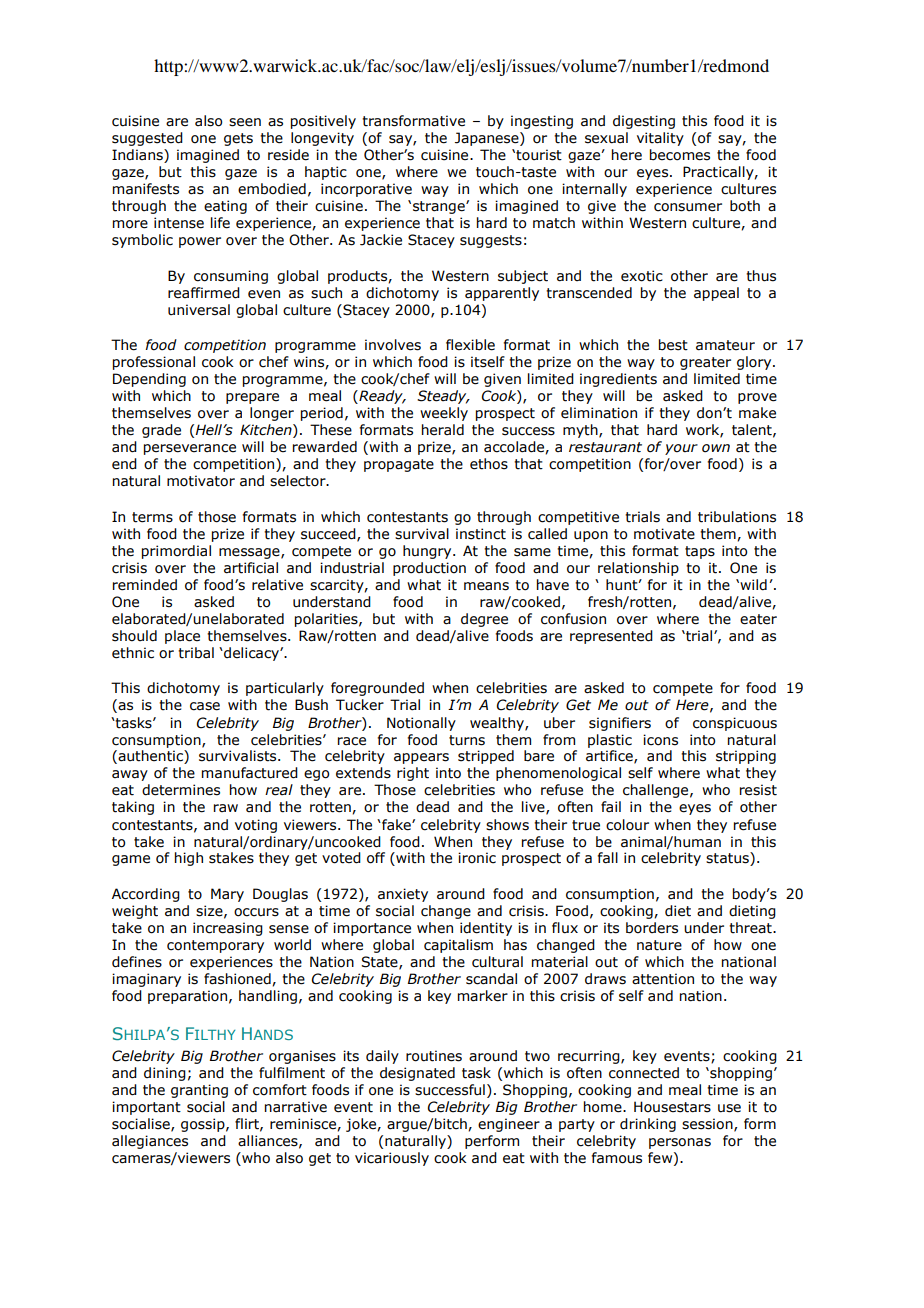 The width and height of the screenshot is (924, 1308). Describe the element at coordinates (428, 552) in the screenshot. I see `hungry` at that location.
